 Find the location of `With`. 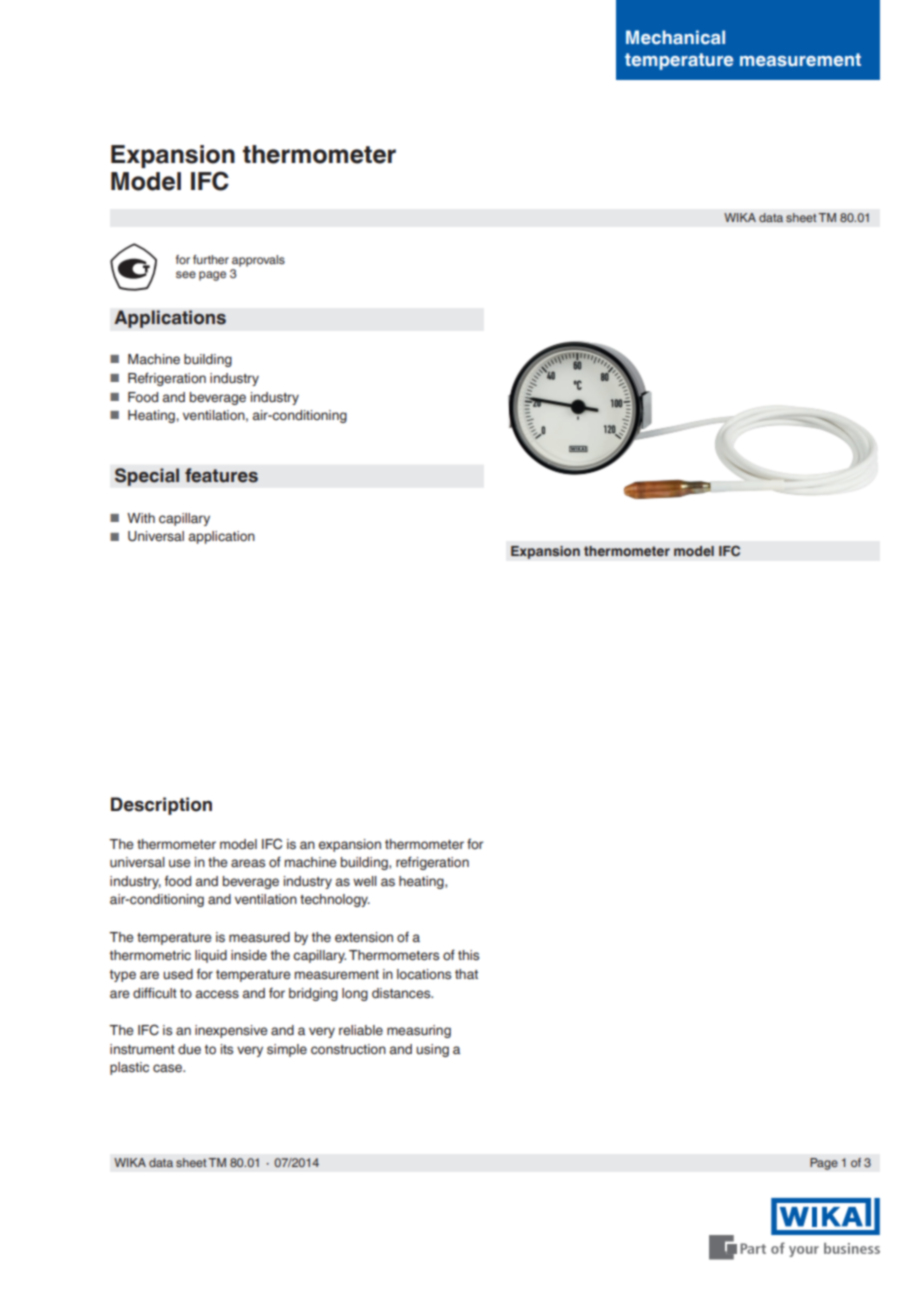

With is located at coordinates (141, 518).
